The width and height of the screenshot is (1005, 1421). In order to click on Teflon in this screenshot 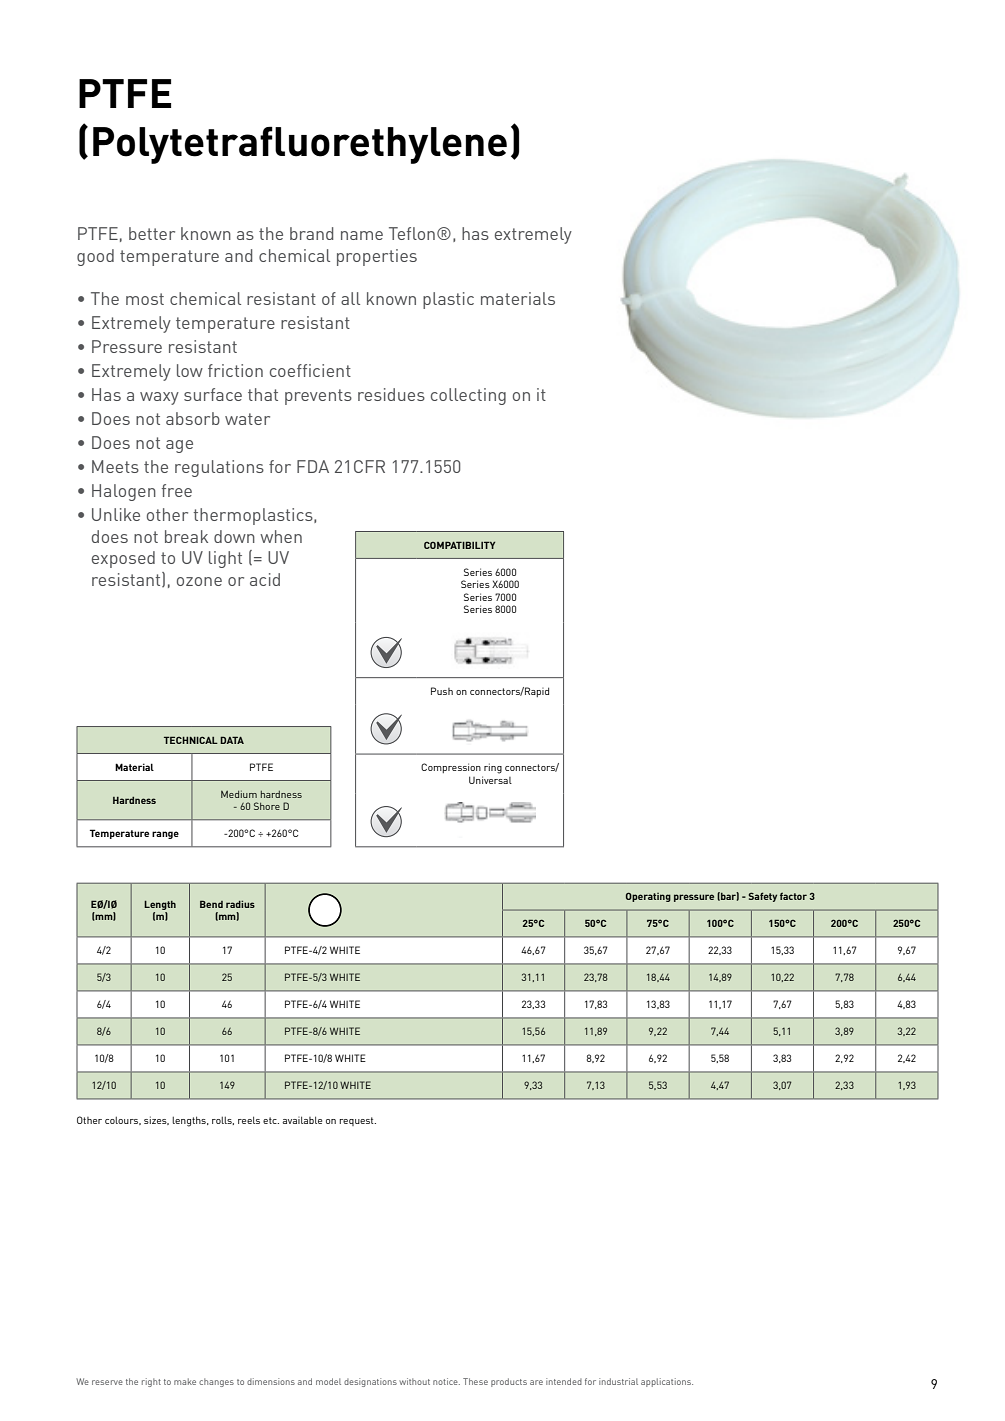, I will do `click(412, 233)`.
